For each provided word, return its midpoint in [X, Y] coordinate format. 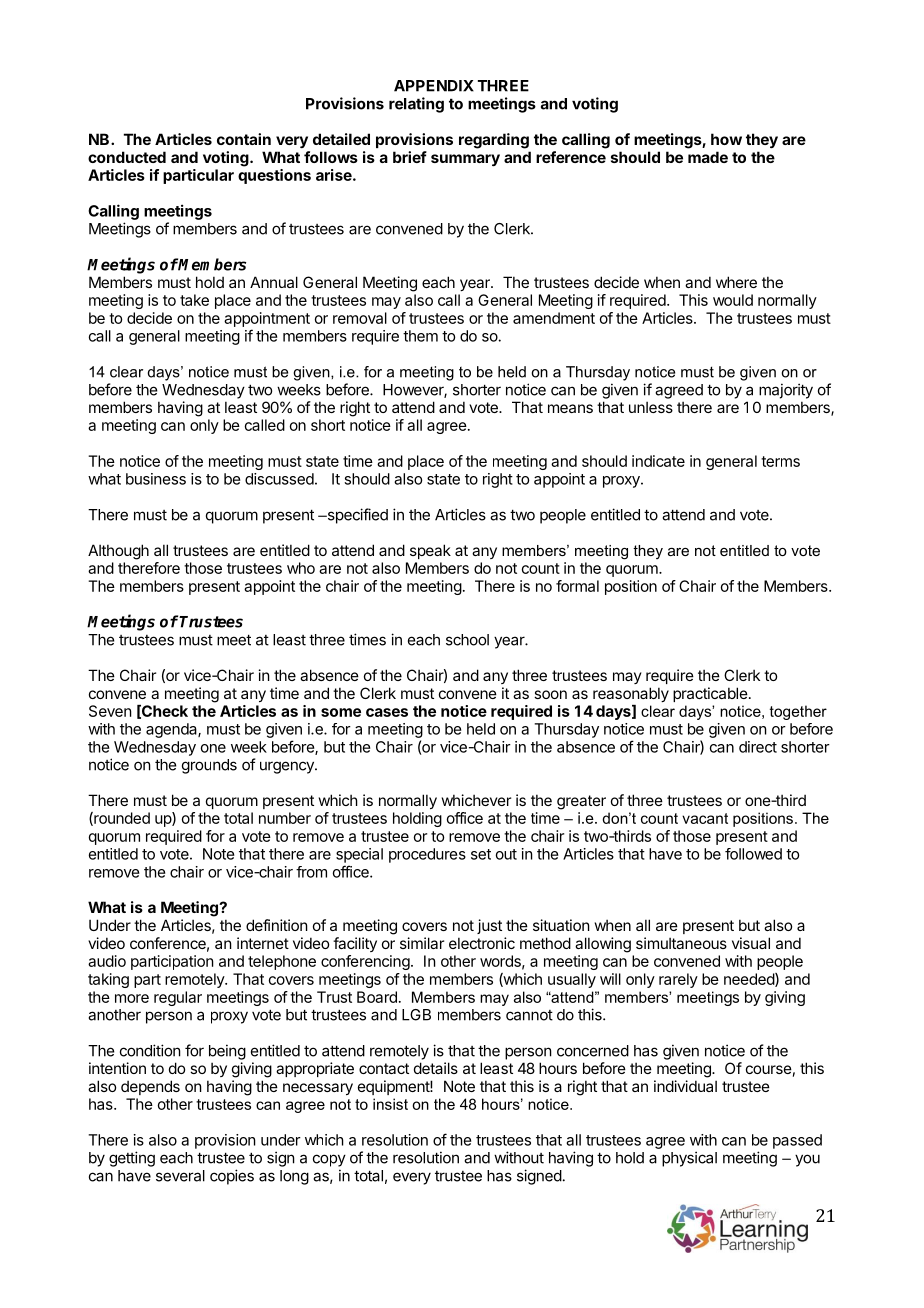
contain [244, 139]
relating [416, 105]
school [467, 640]
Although [118, 552]
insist [390, 1104]
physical [689, 1159]
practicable [710, 694]
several [180, 1176]
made [708, 157]
